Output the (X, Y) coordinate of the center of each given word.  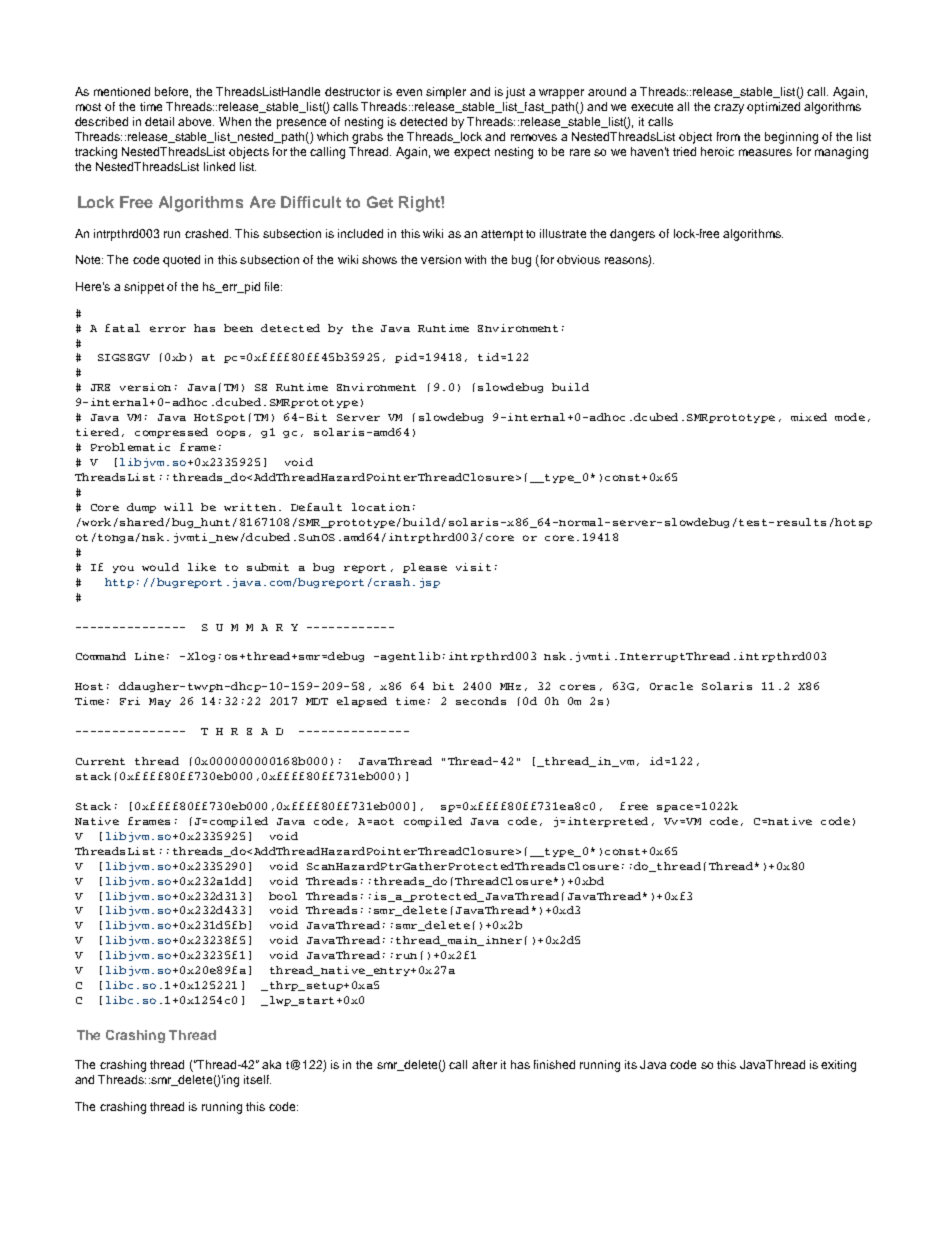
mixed (809, 417)
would (160, 567)
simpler (446, 93)
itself (257, 1079)
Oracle (671, 686)
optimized (773, 108)
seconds (481, 701)
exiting (838, 1066)
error (168, 329)
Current (100, 761)
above (196, 121)
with (475, 259)
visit (473, 567)
